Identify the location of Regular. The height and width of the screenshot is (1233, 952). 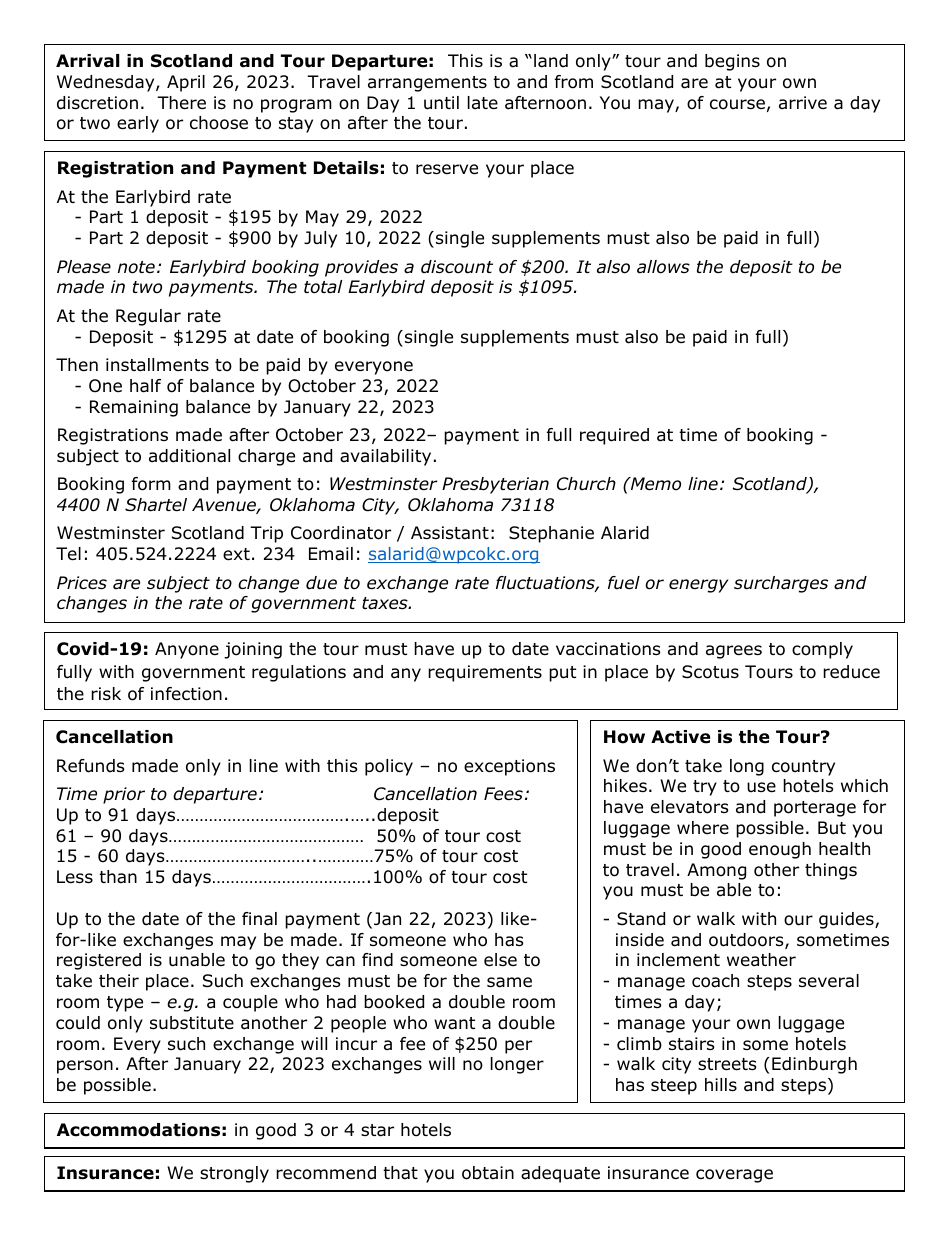
(148, 317).
